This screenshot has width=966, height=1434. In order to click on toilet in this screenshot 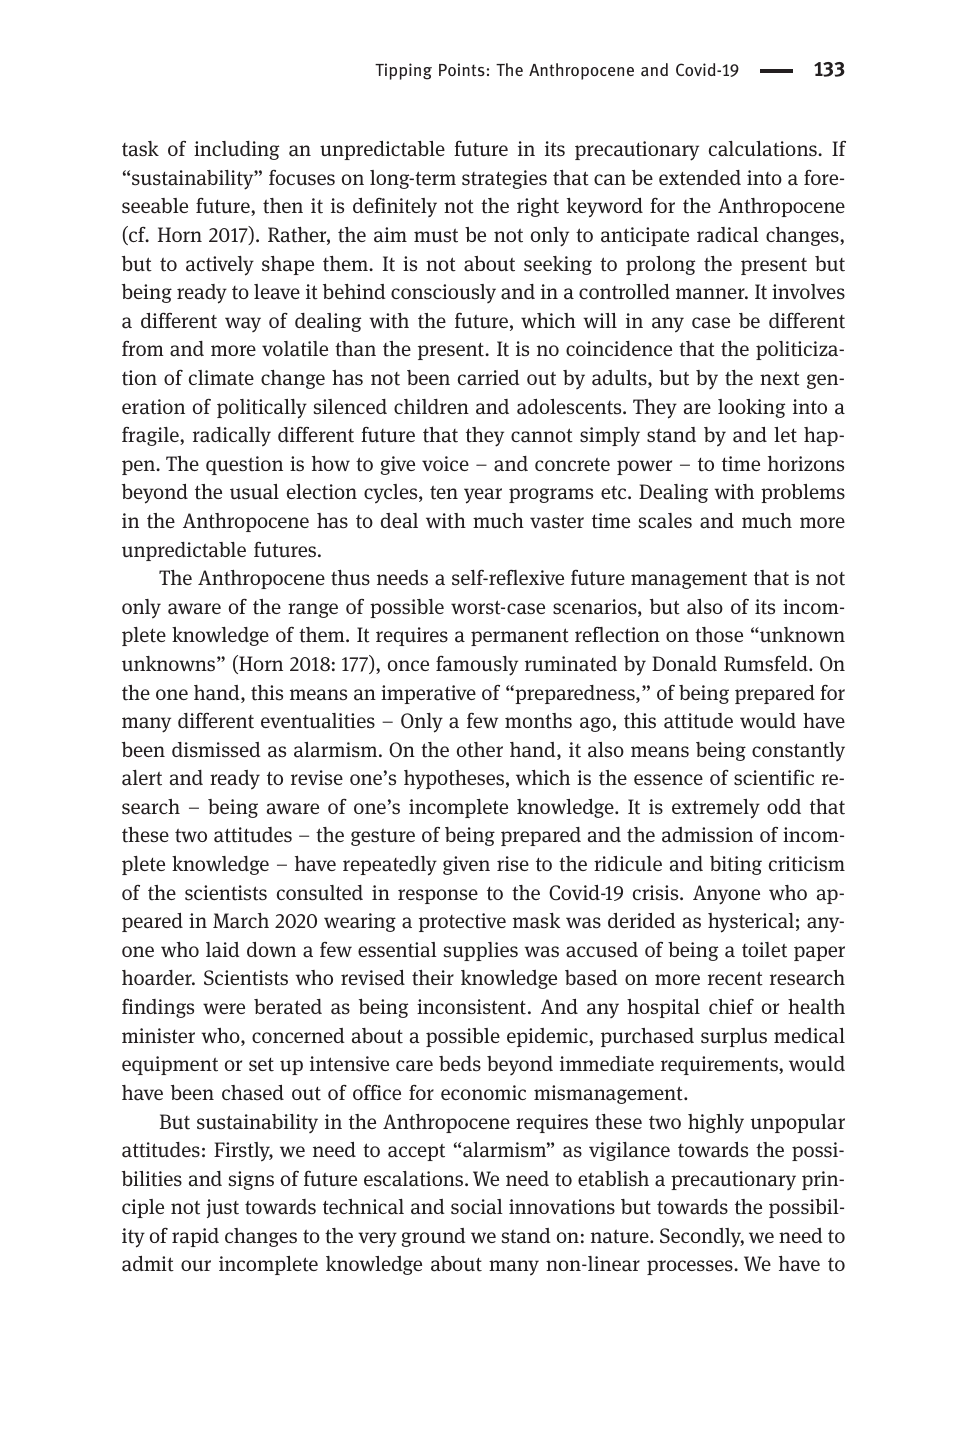, I will do `click(764, 950)`.
